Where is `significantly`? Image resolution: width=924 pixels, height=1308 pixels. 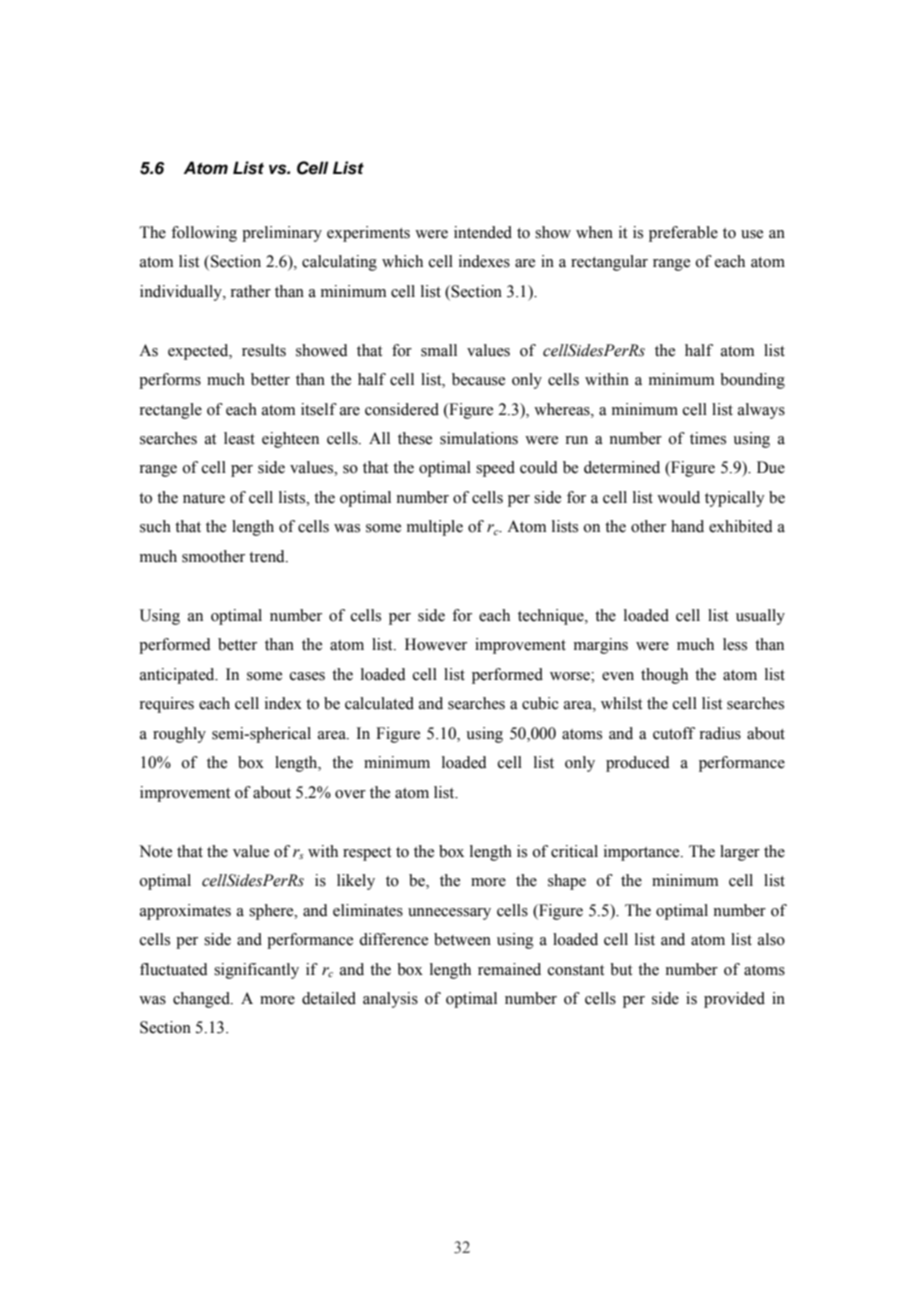
significantly is located at coordinates (256, 971).
